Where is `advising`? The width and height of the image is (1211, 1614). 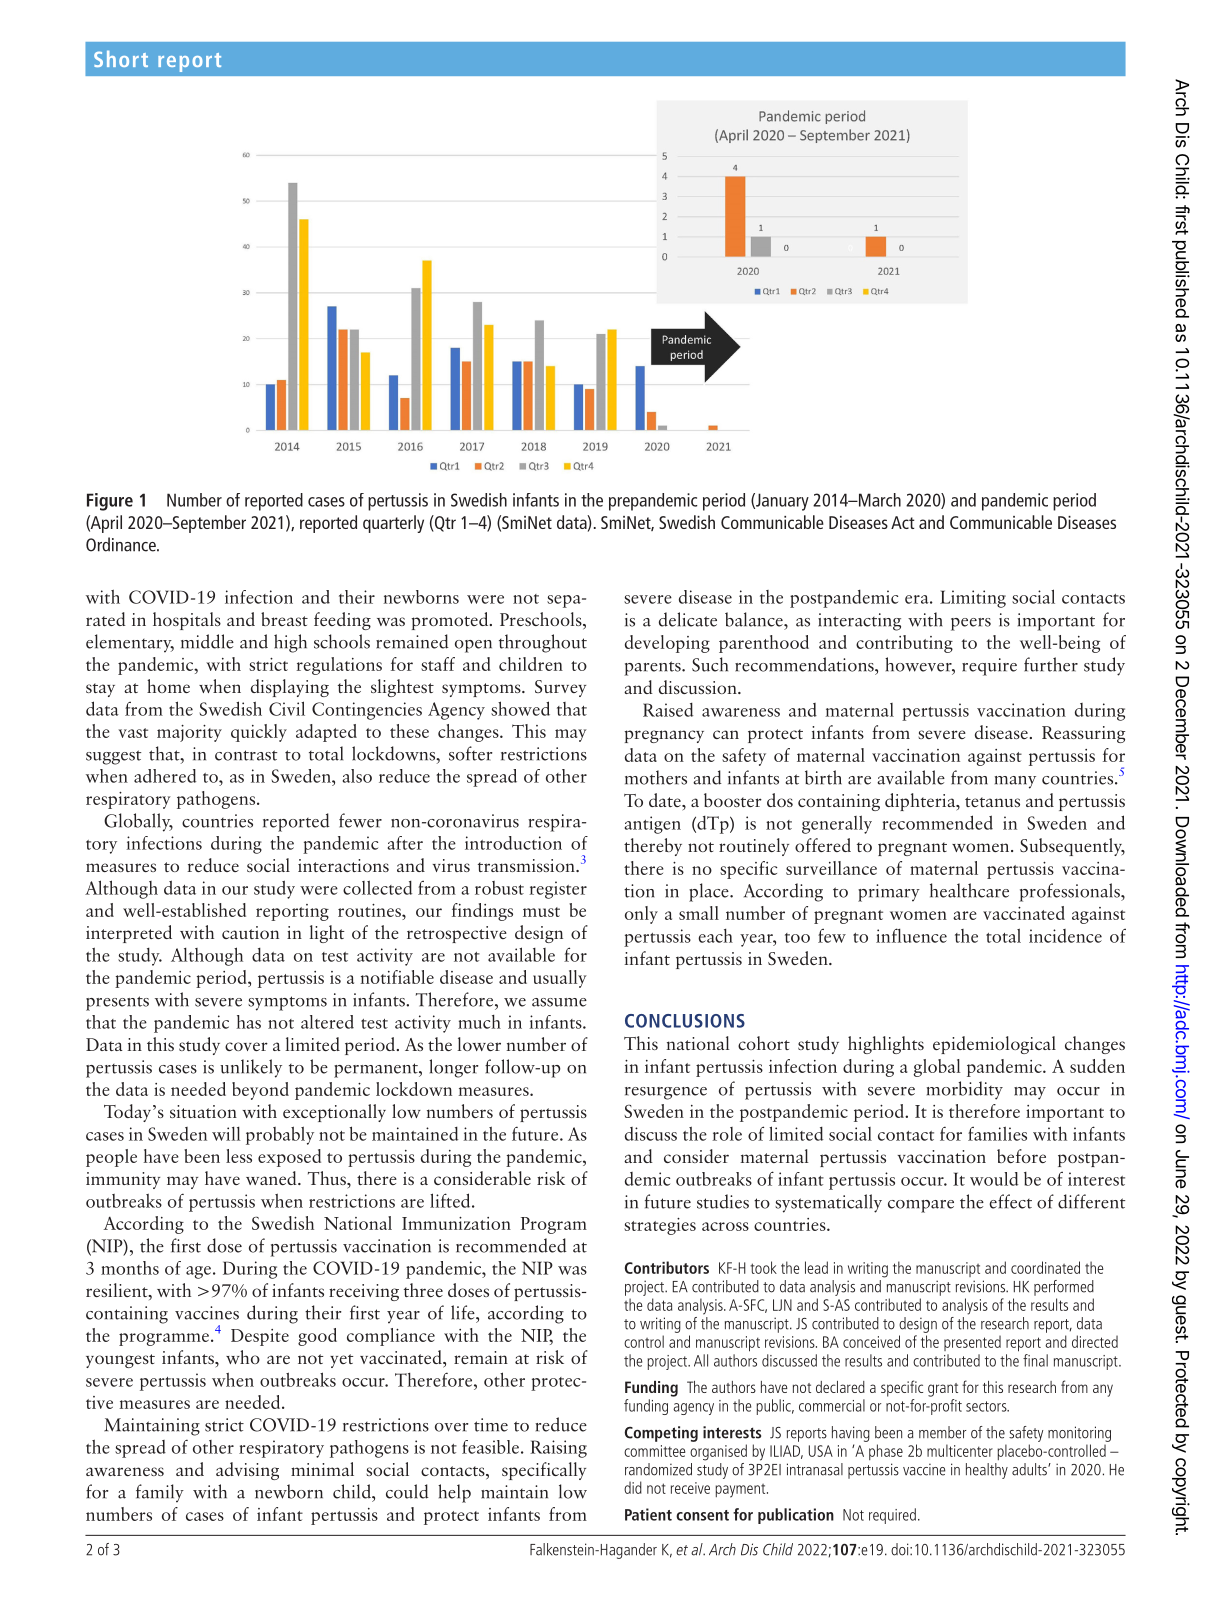
advising is located at coordinates (247, 1471).
